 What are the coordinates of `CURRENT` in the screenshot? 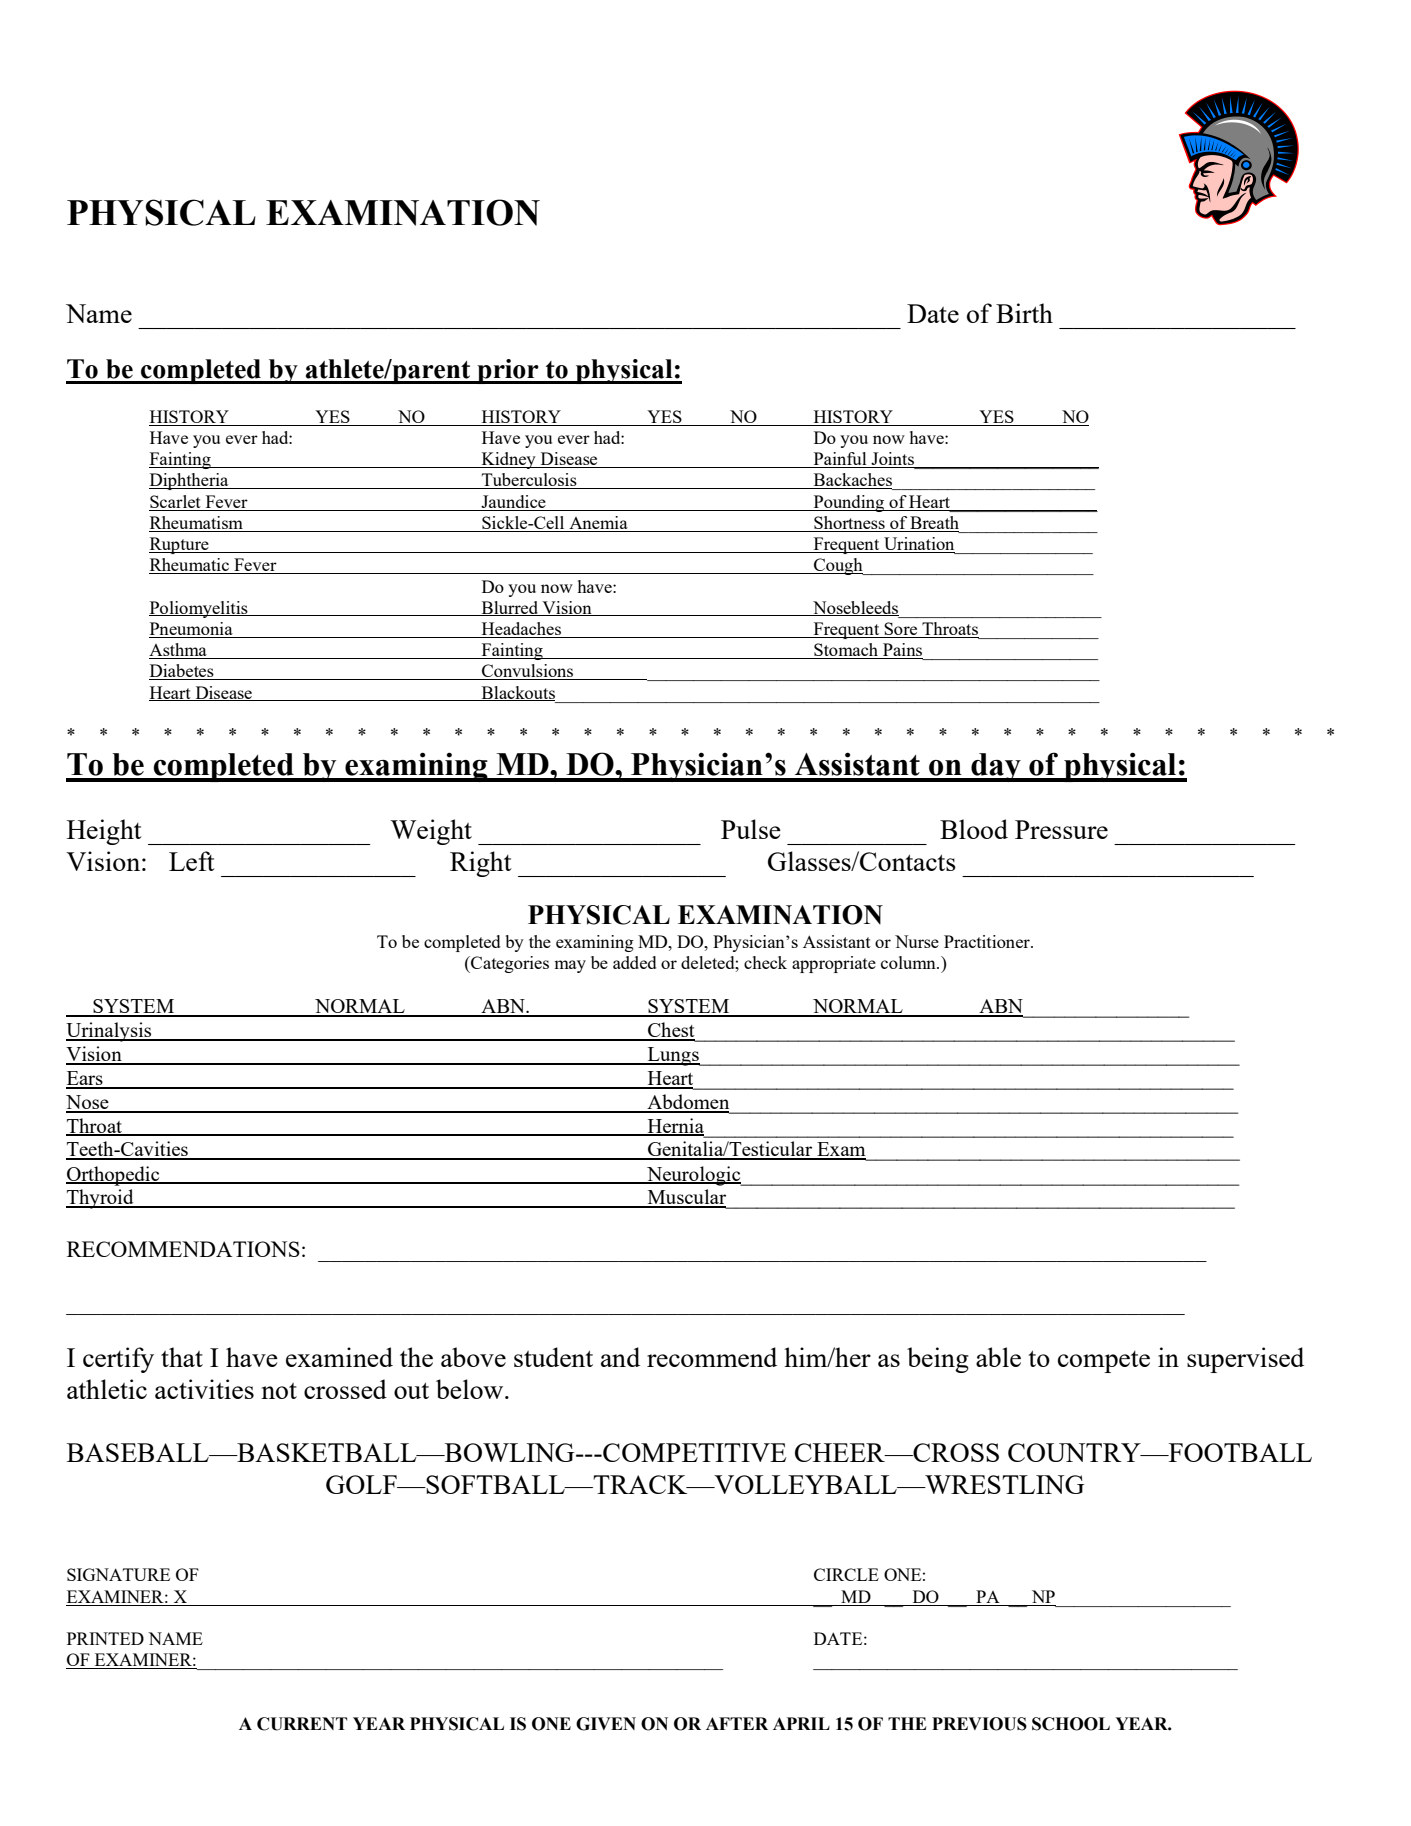 It's located at (302, 1724).
